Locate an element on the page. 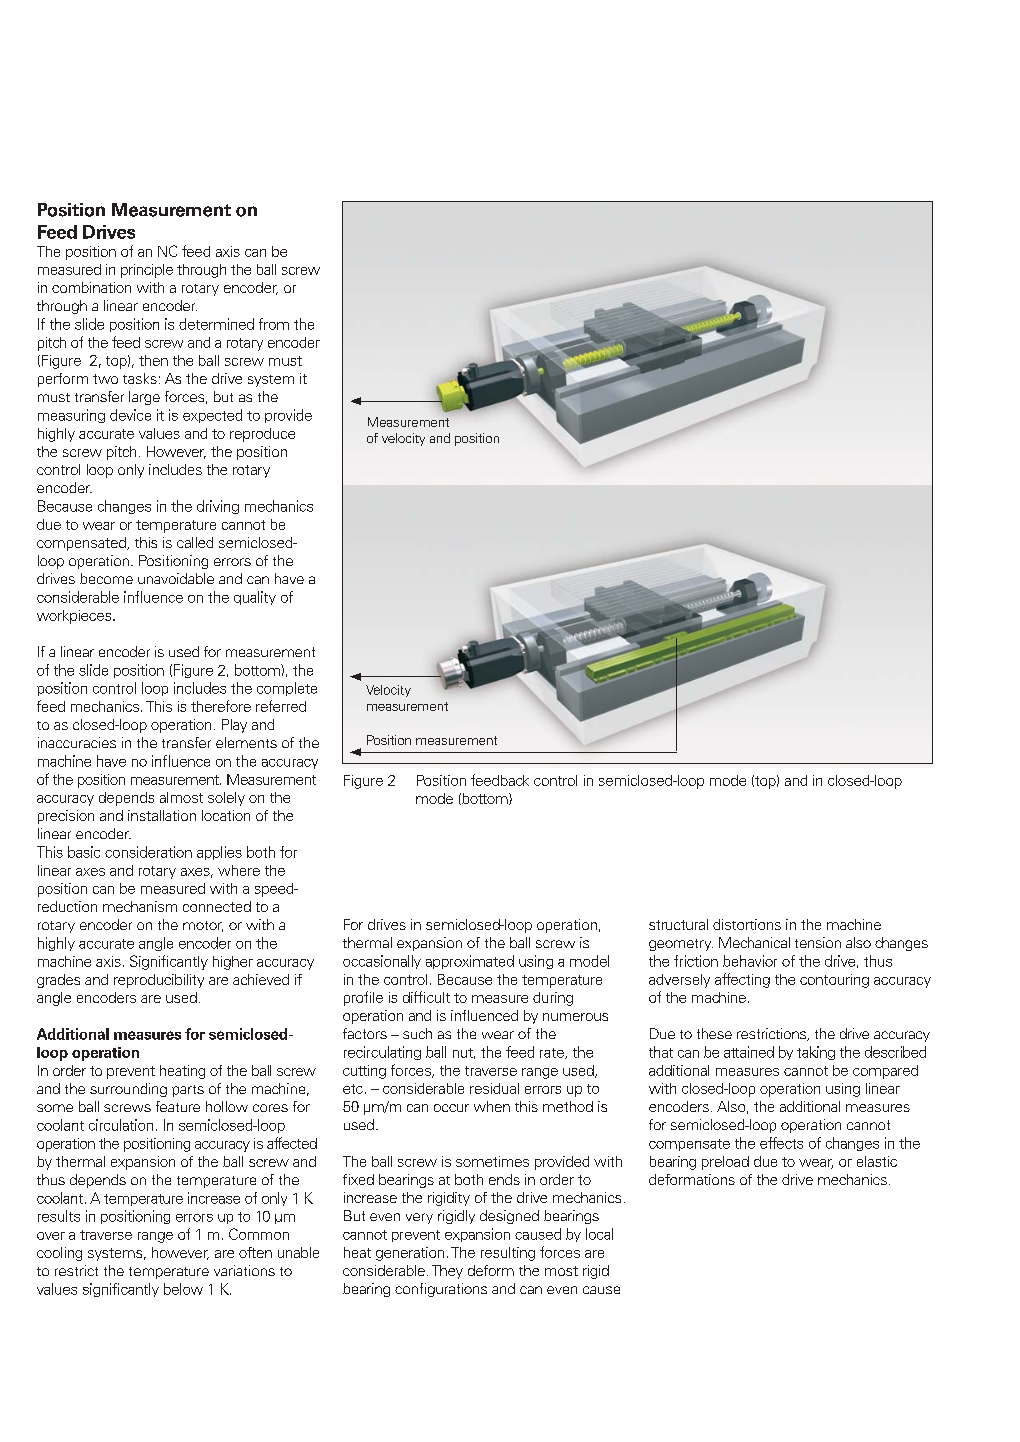 The height and width of the image is (1442, 1020). below is located at coordinates (183, 1289).
